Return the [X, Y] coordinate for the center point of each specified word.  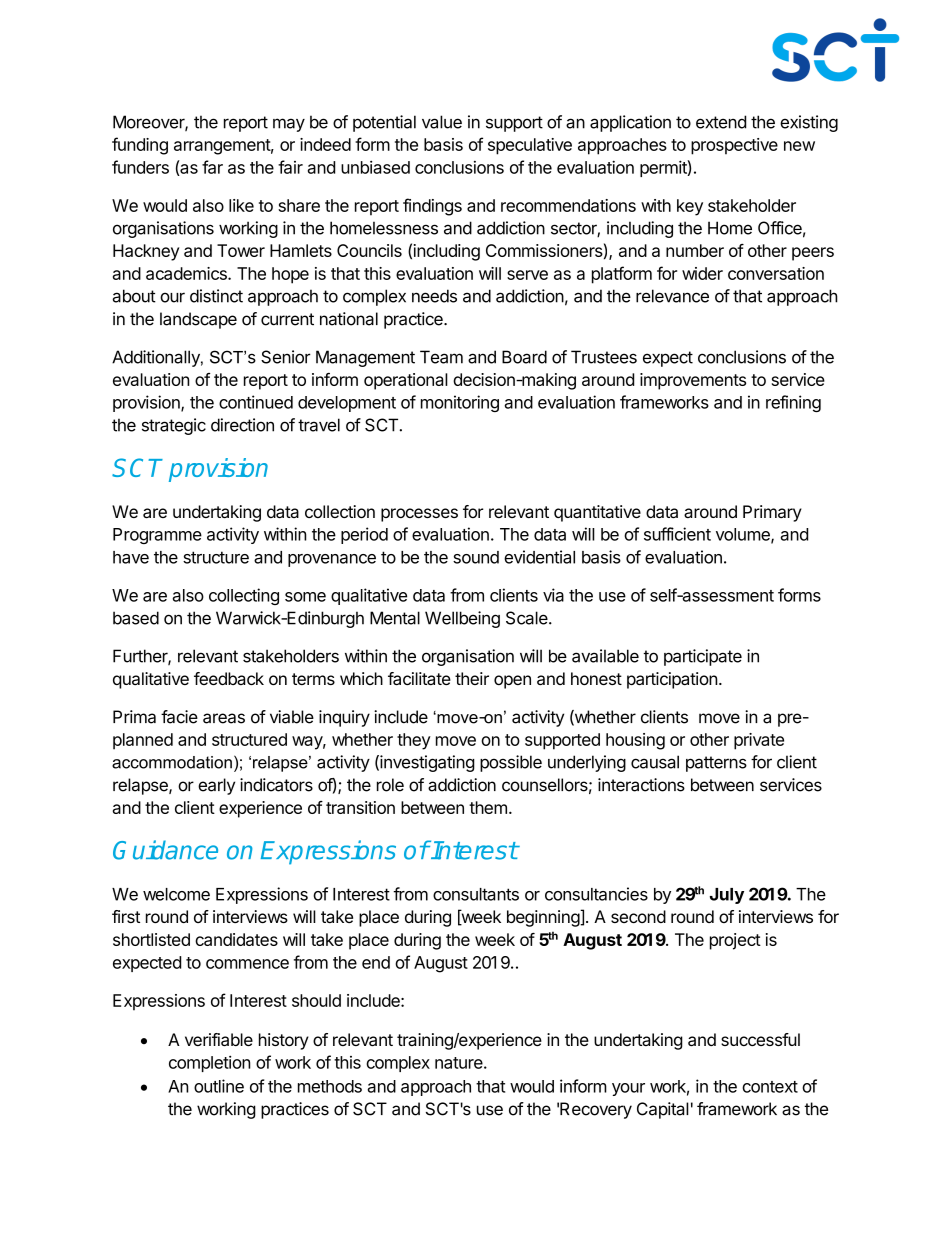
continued [256, 402]
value [442, 122]
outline [219, 1086]
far [212, 167]
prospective [734, 146]
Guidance [165, 850]
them [488, 807]
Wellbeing [462, 619]
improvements [693, 381]
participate [703, 657]
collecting [244, 596]
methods [330, 1086]
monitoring [460, 403]
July [727, 896]
